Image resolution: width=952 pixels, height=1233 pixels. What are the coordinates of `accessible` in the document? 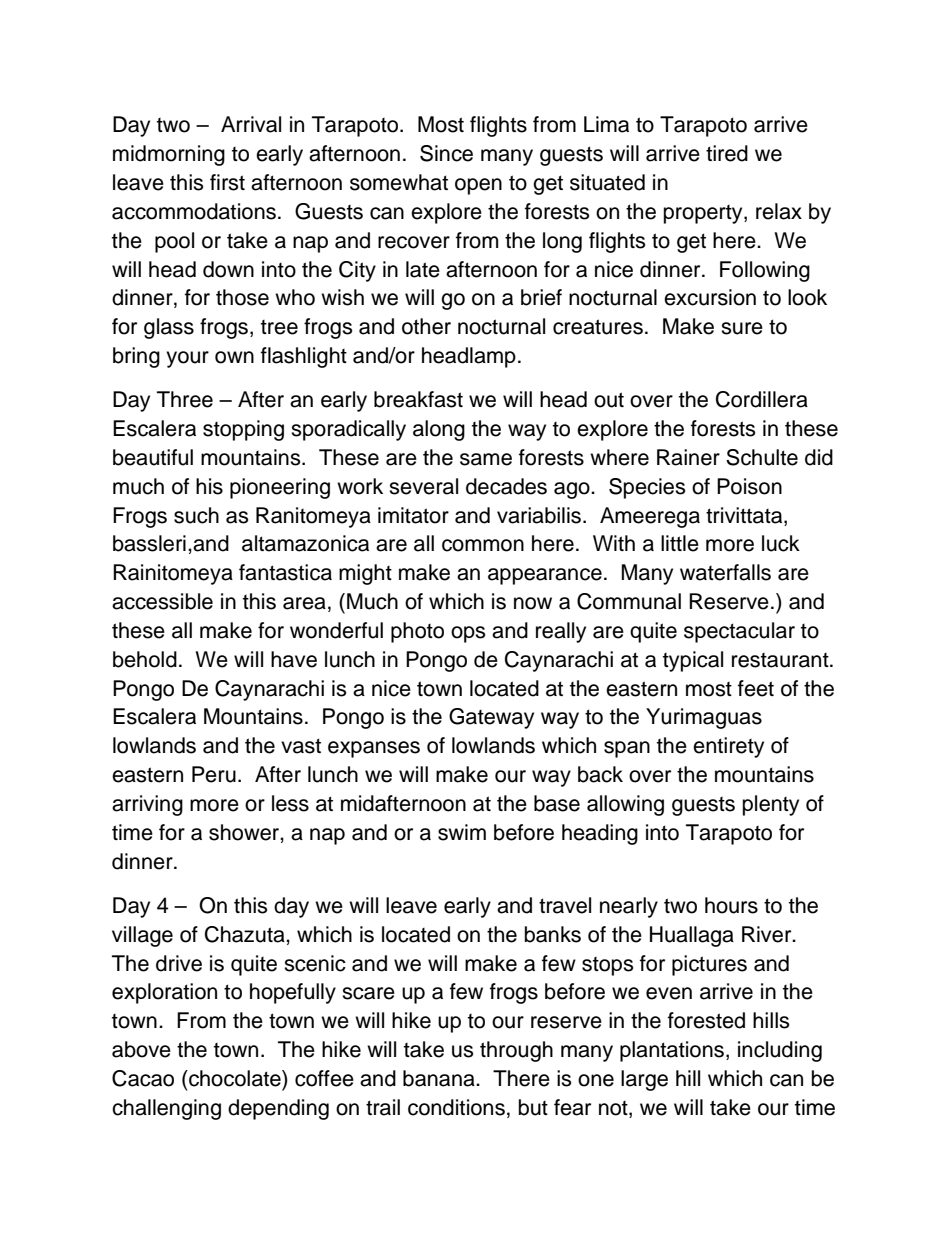 It's located at (162, 601).
